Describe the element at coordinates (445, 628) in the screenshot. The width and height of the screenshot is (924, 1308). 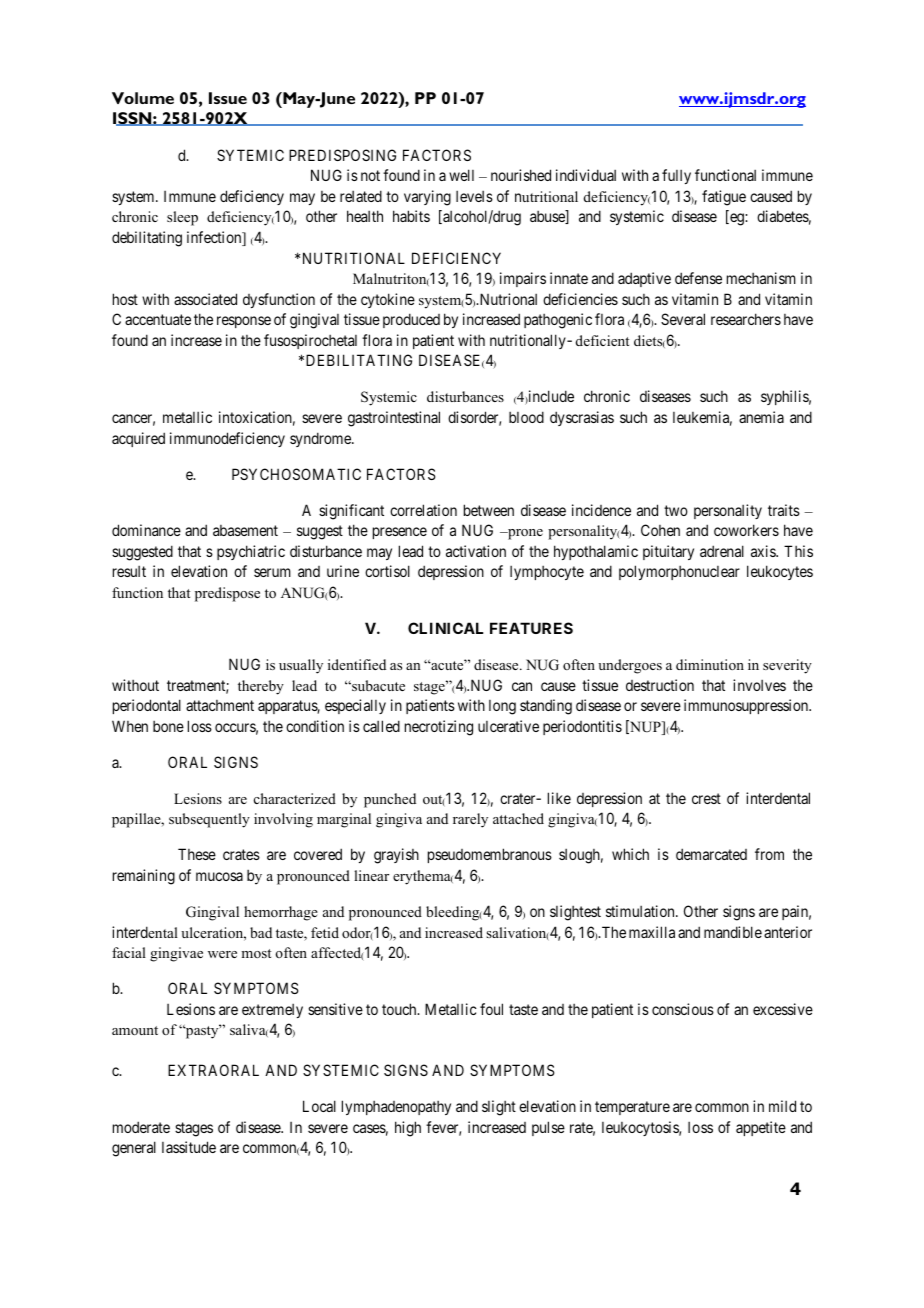
I see `CLINICAL` at that location.
